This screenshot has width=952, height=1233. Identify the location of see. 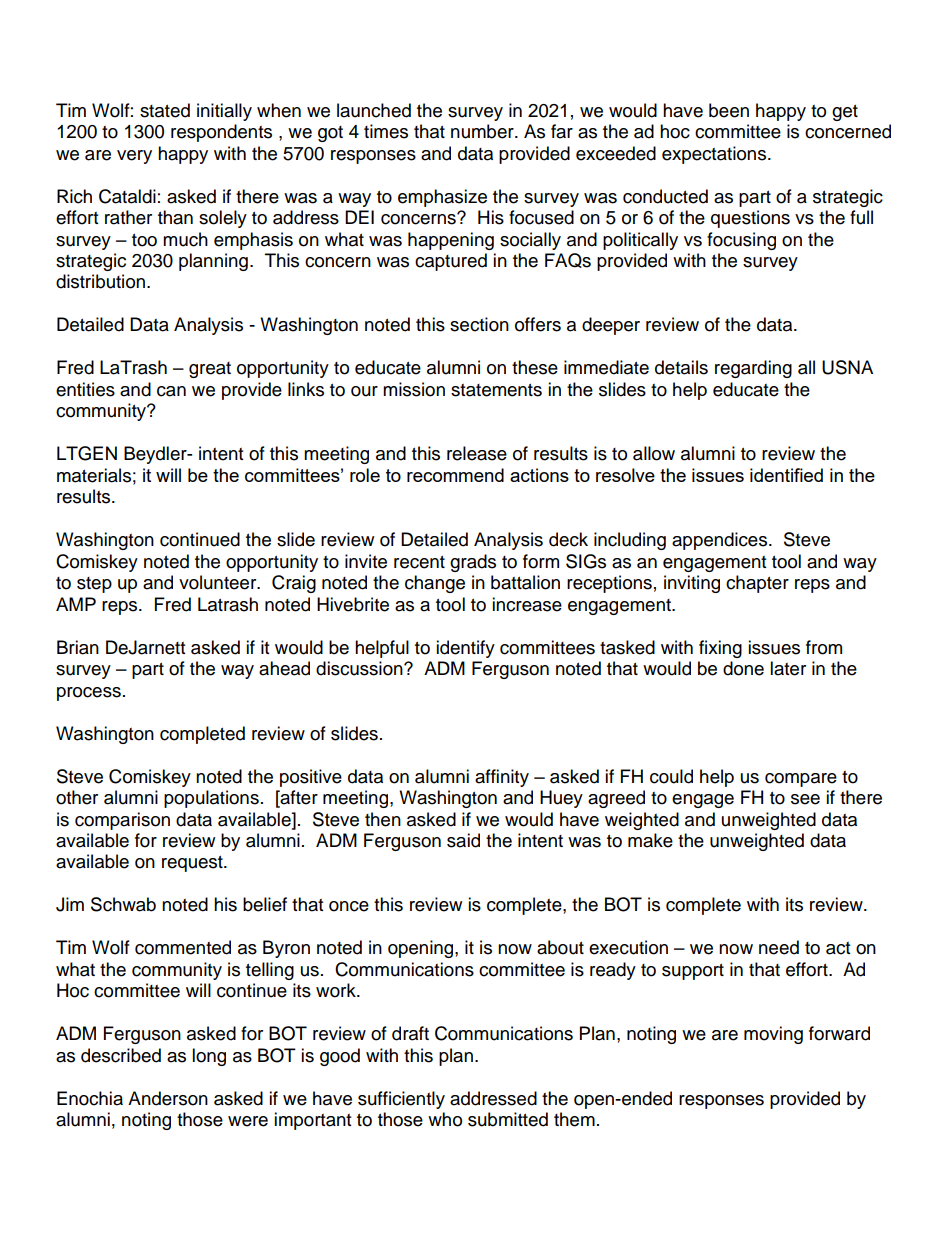
(805, 799).
